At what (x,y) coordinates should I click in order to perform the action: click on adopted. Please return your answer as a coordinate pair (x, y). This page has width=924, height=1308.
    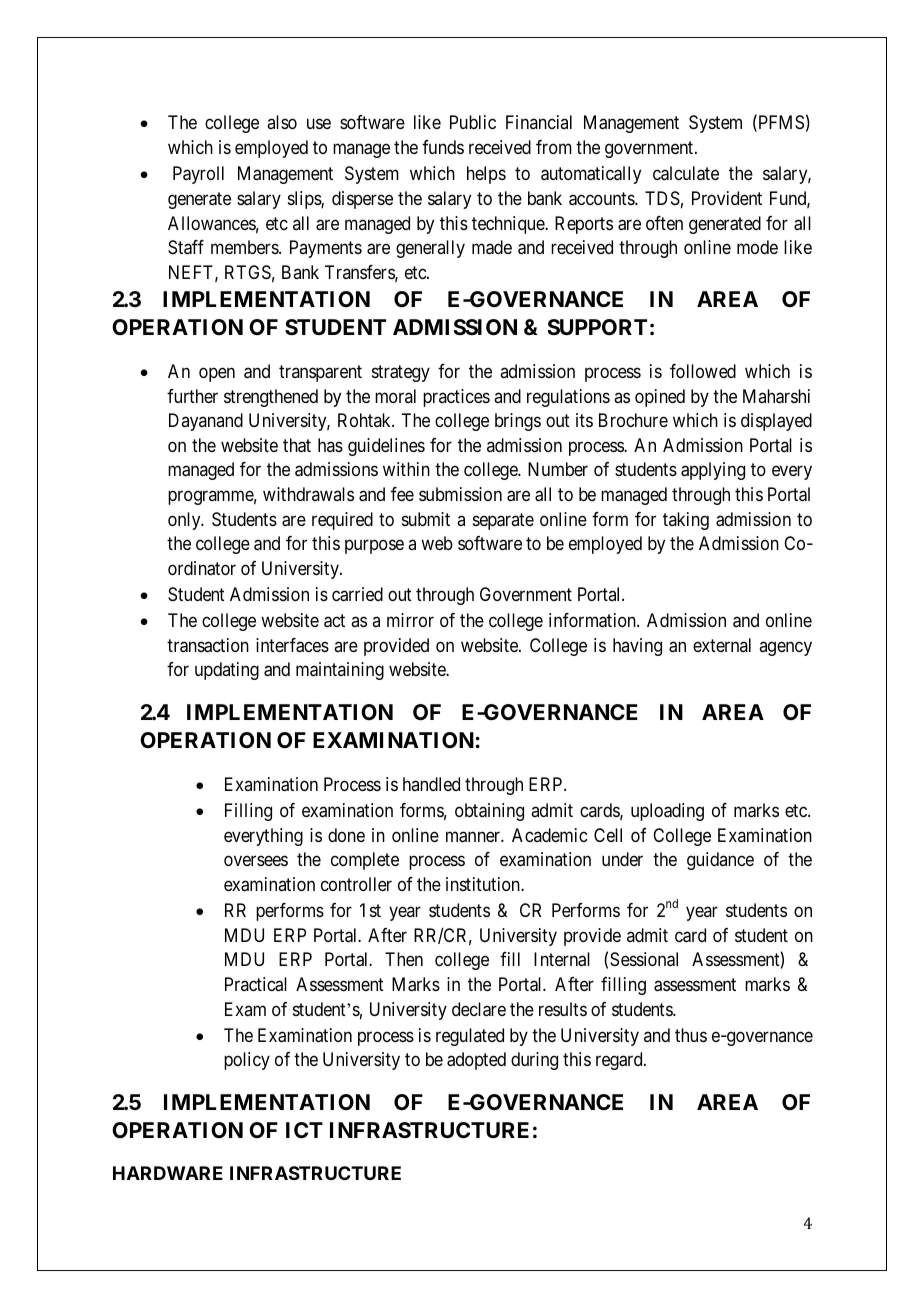
    Looking at the image, I should click on (476, 1061).
